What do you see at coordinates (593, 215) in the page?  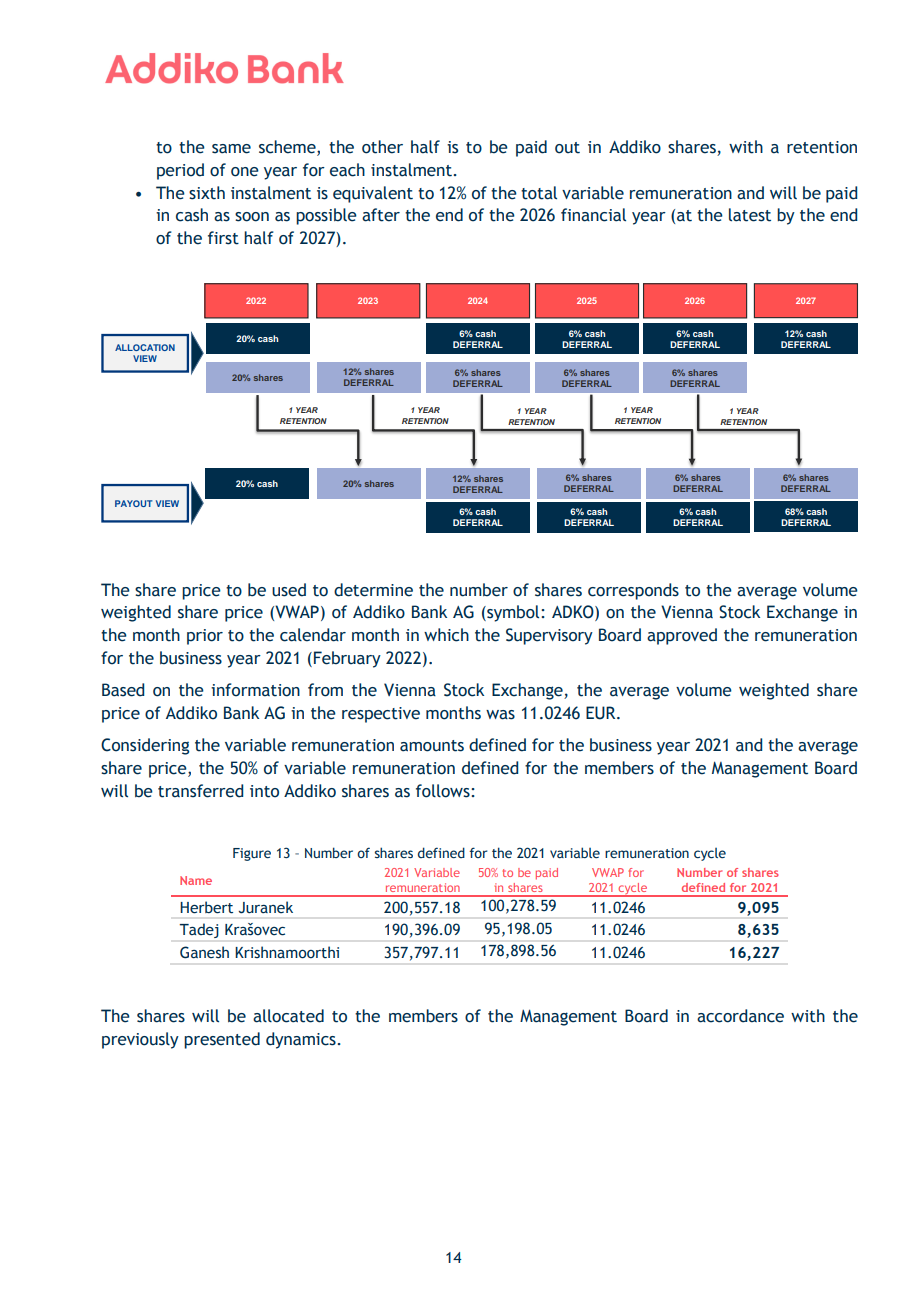 I see `financial` at bounding box center [593, 215].
